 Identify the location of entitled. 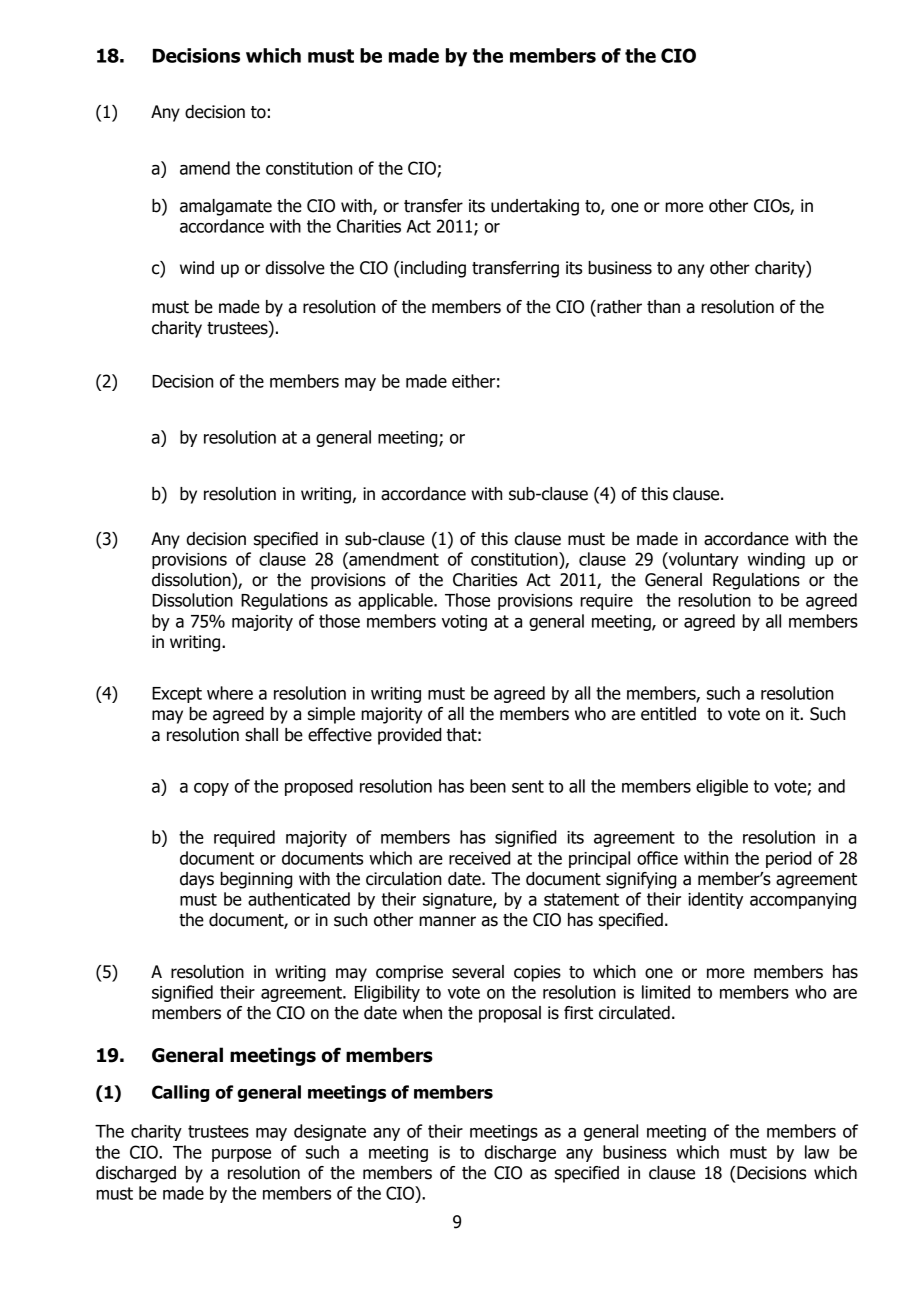
(668, 714).
